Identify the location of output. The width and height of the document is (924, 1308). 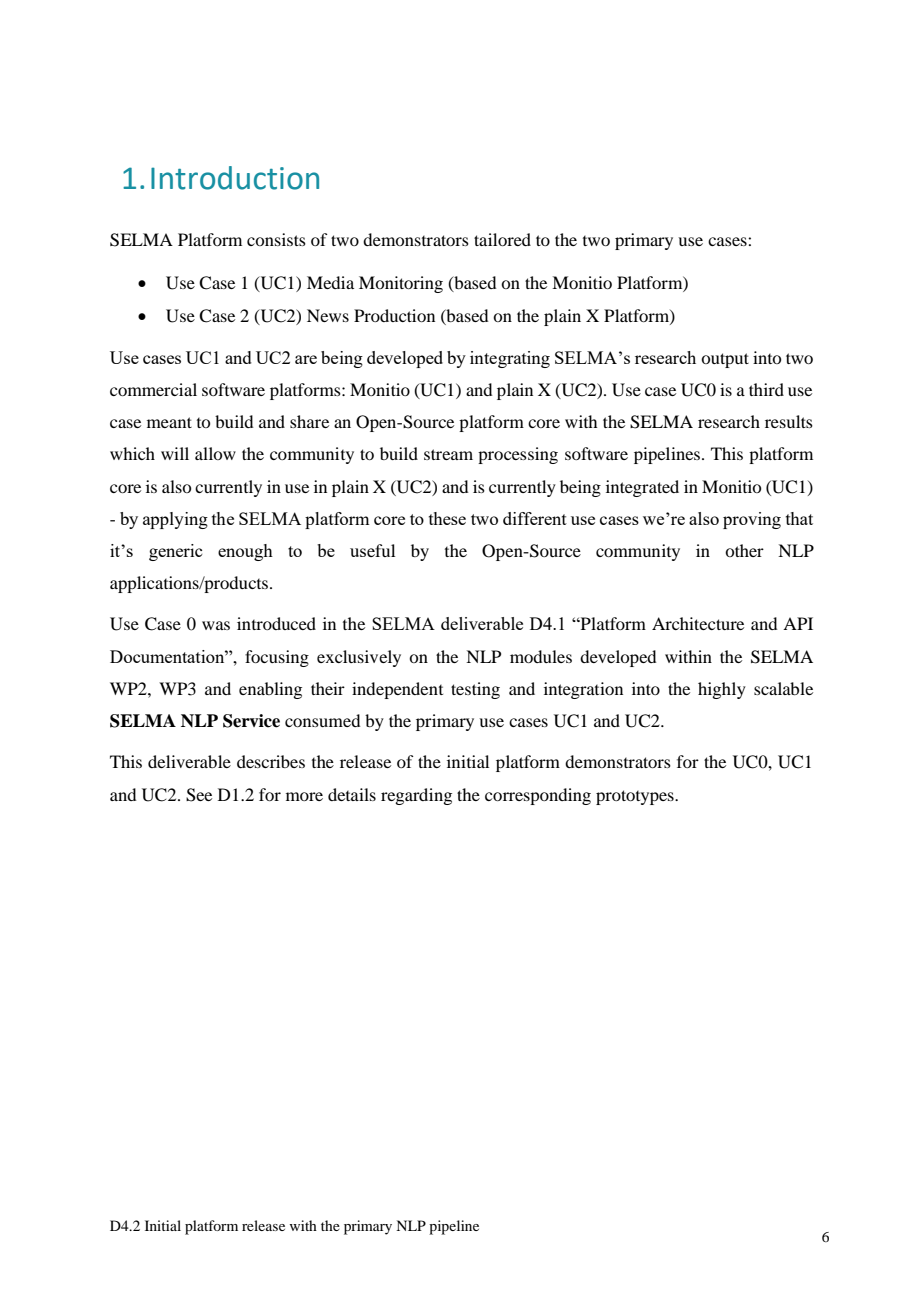
(725, 360).
